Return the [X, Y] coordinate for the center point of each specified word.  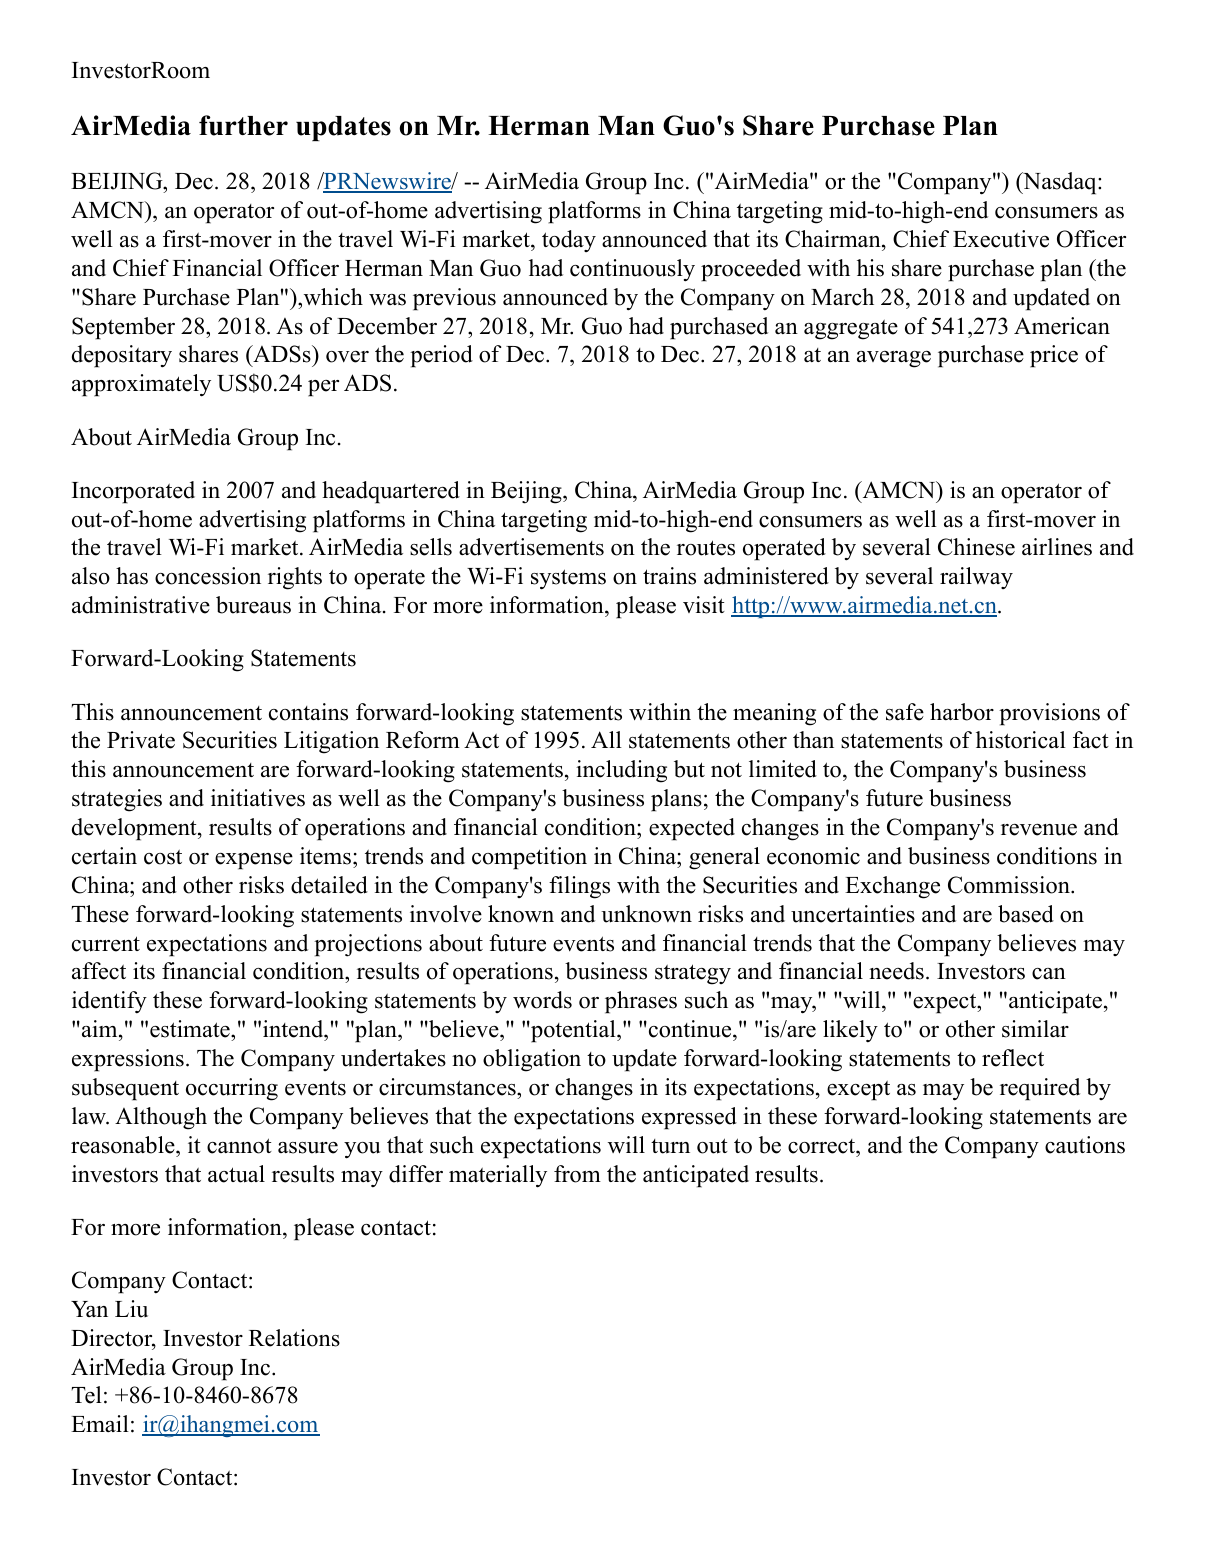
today [569, 241]
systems [568, 579]
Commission [1010, 885]
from [577, 1174]
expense [254, 861]
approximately [141, 385]
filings [579, 887]
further [243, 125]
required [1040, 1089]
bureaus [253, 605]
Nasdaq [1060, 183]
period [441, 356]
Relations [294, 1338]
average [894, 359]
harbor [962, 712]
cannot [239, 1146]
